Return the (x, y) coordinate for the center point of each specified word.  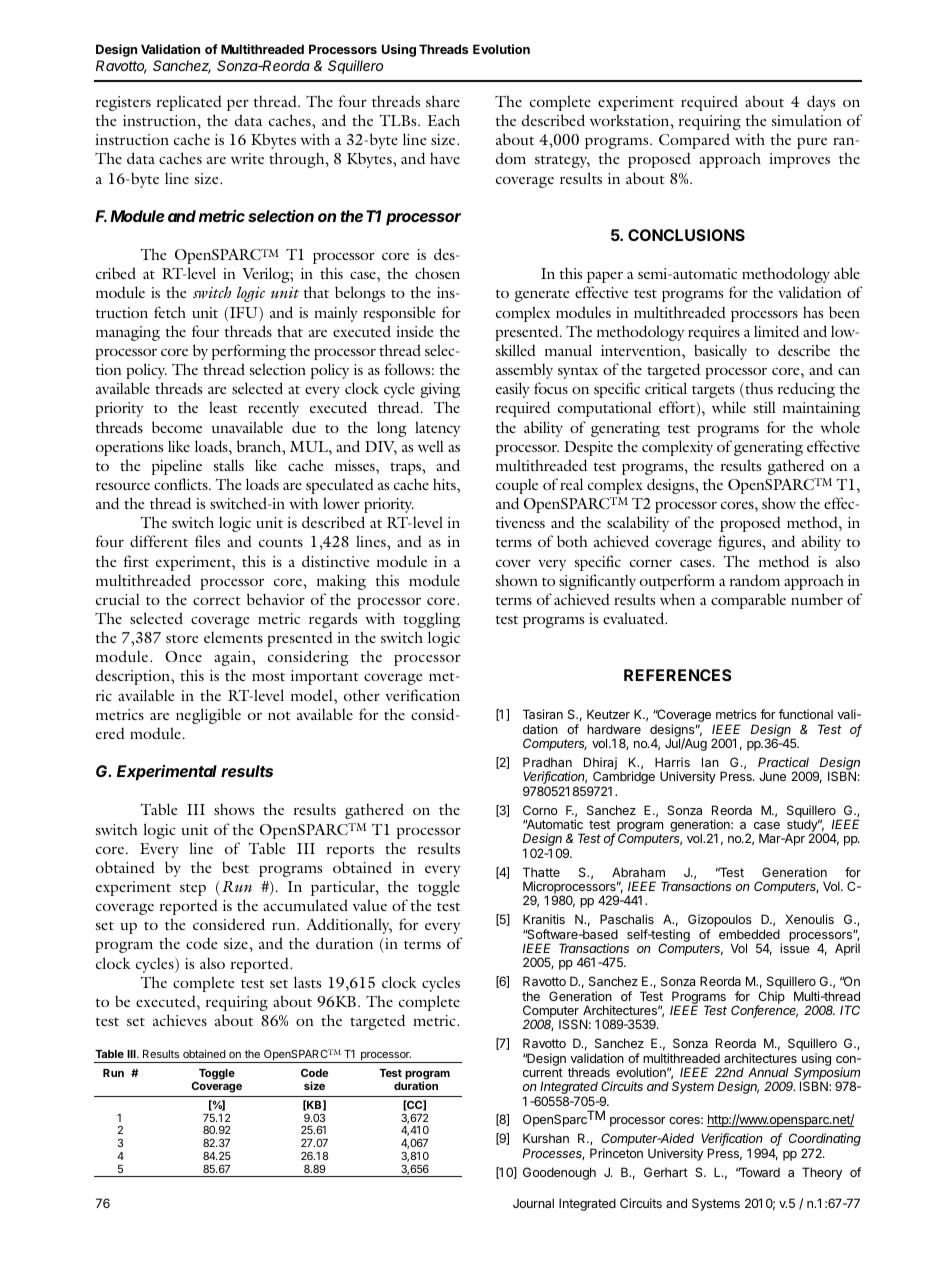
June (772, 776)
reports (350, 851)
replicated (189, 103)
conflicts (182, 484)
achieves (180, 1020)
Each (444, 120)
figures (741, 543)
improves (800, 160)
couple (517, 486)
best (235, 867)
